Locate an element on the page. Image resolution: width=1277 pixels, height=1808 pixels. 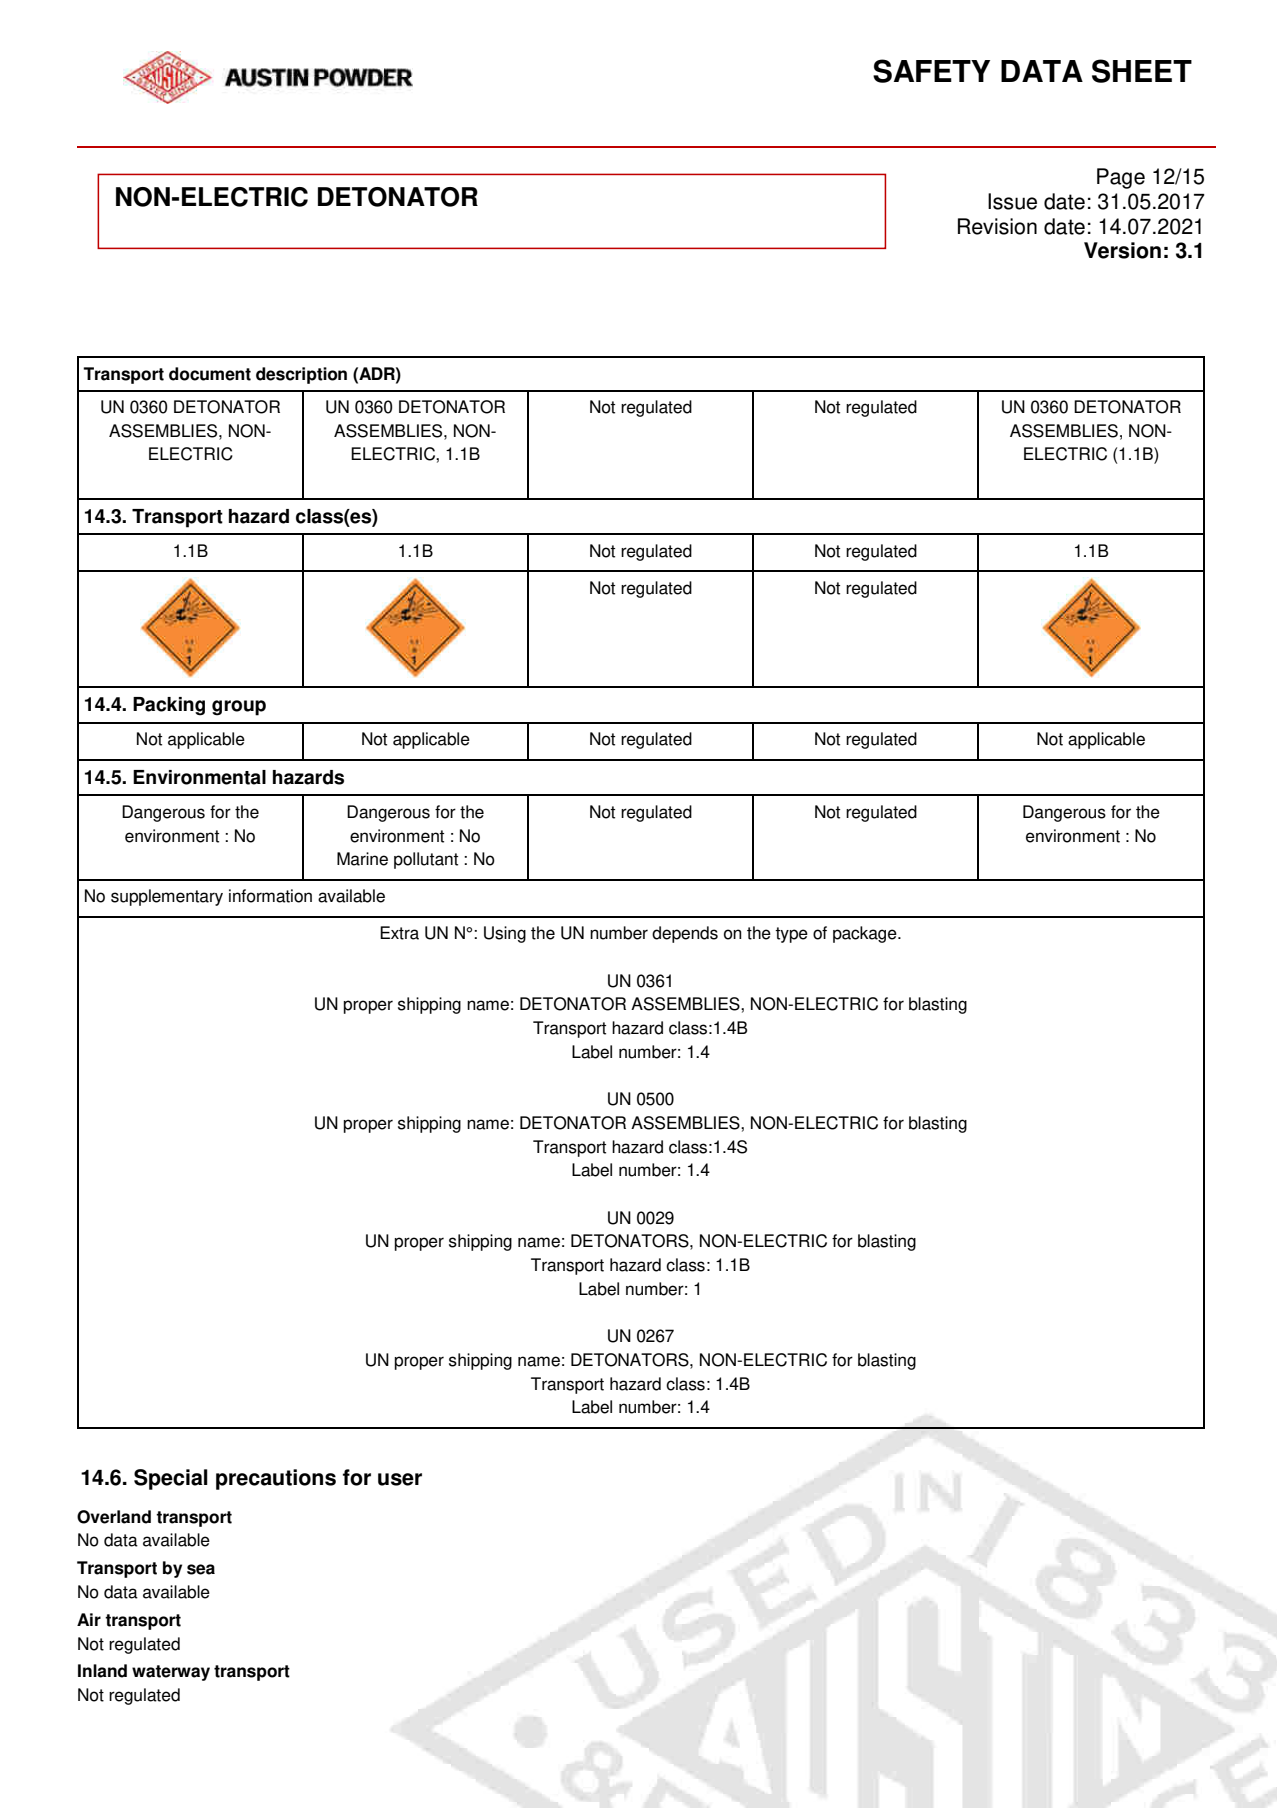
SAFETY is located at coordinates (931, 71).
